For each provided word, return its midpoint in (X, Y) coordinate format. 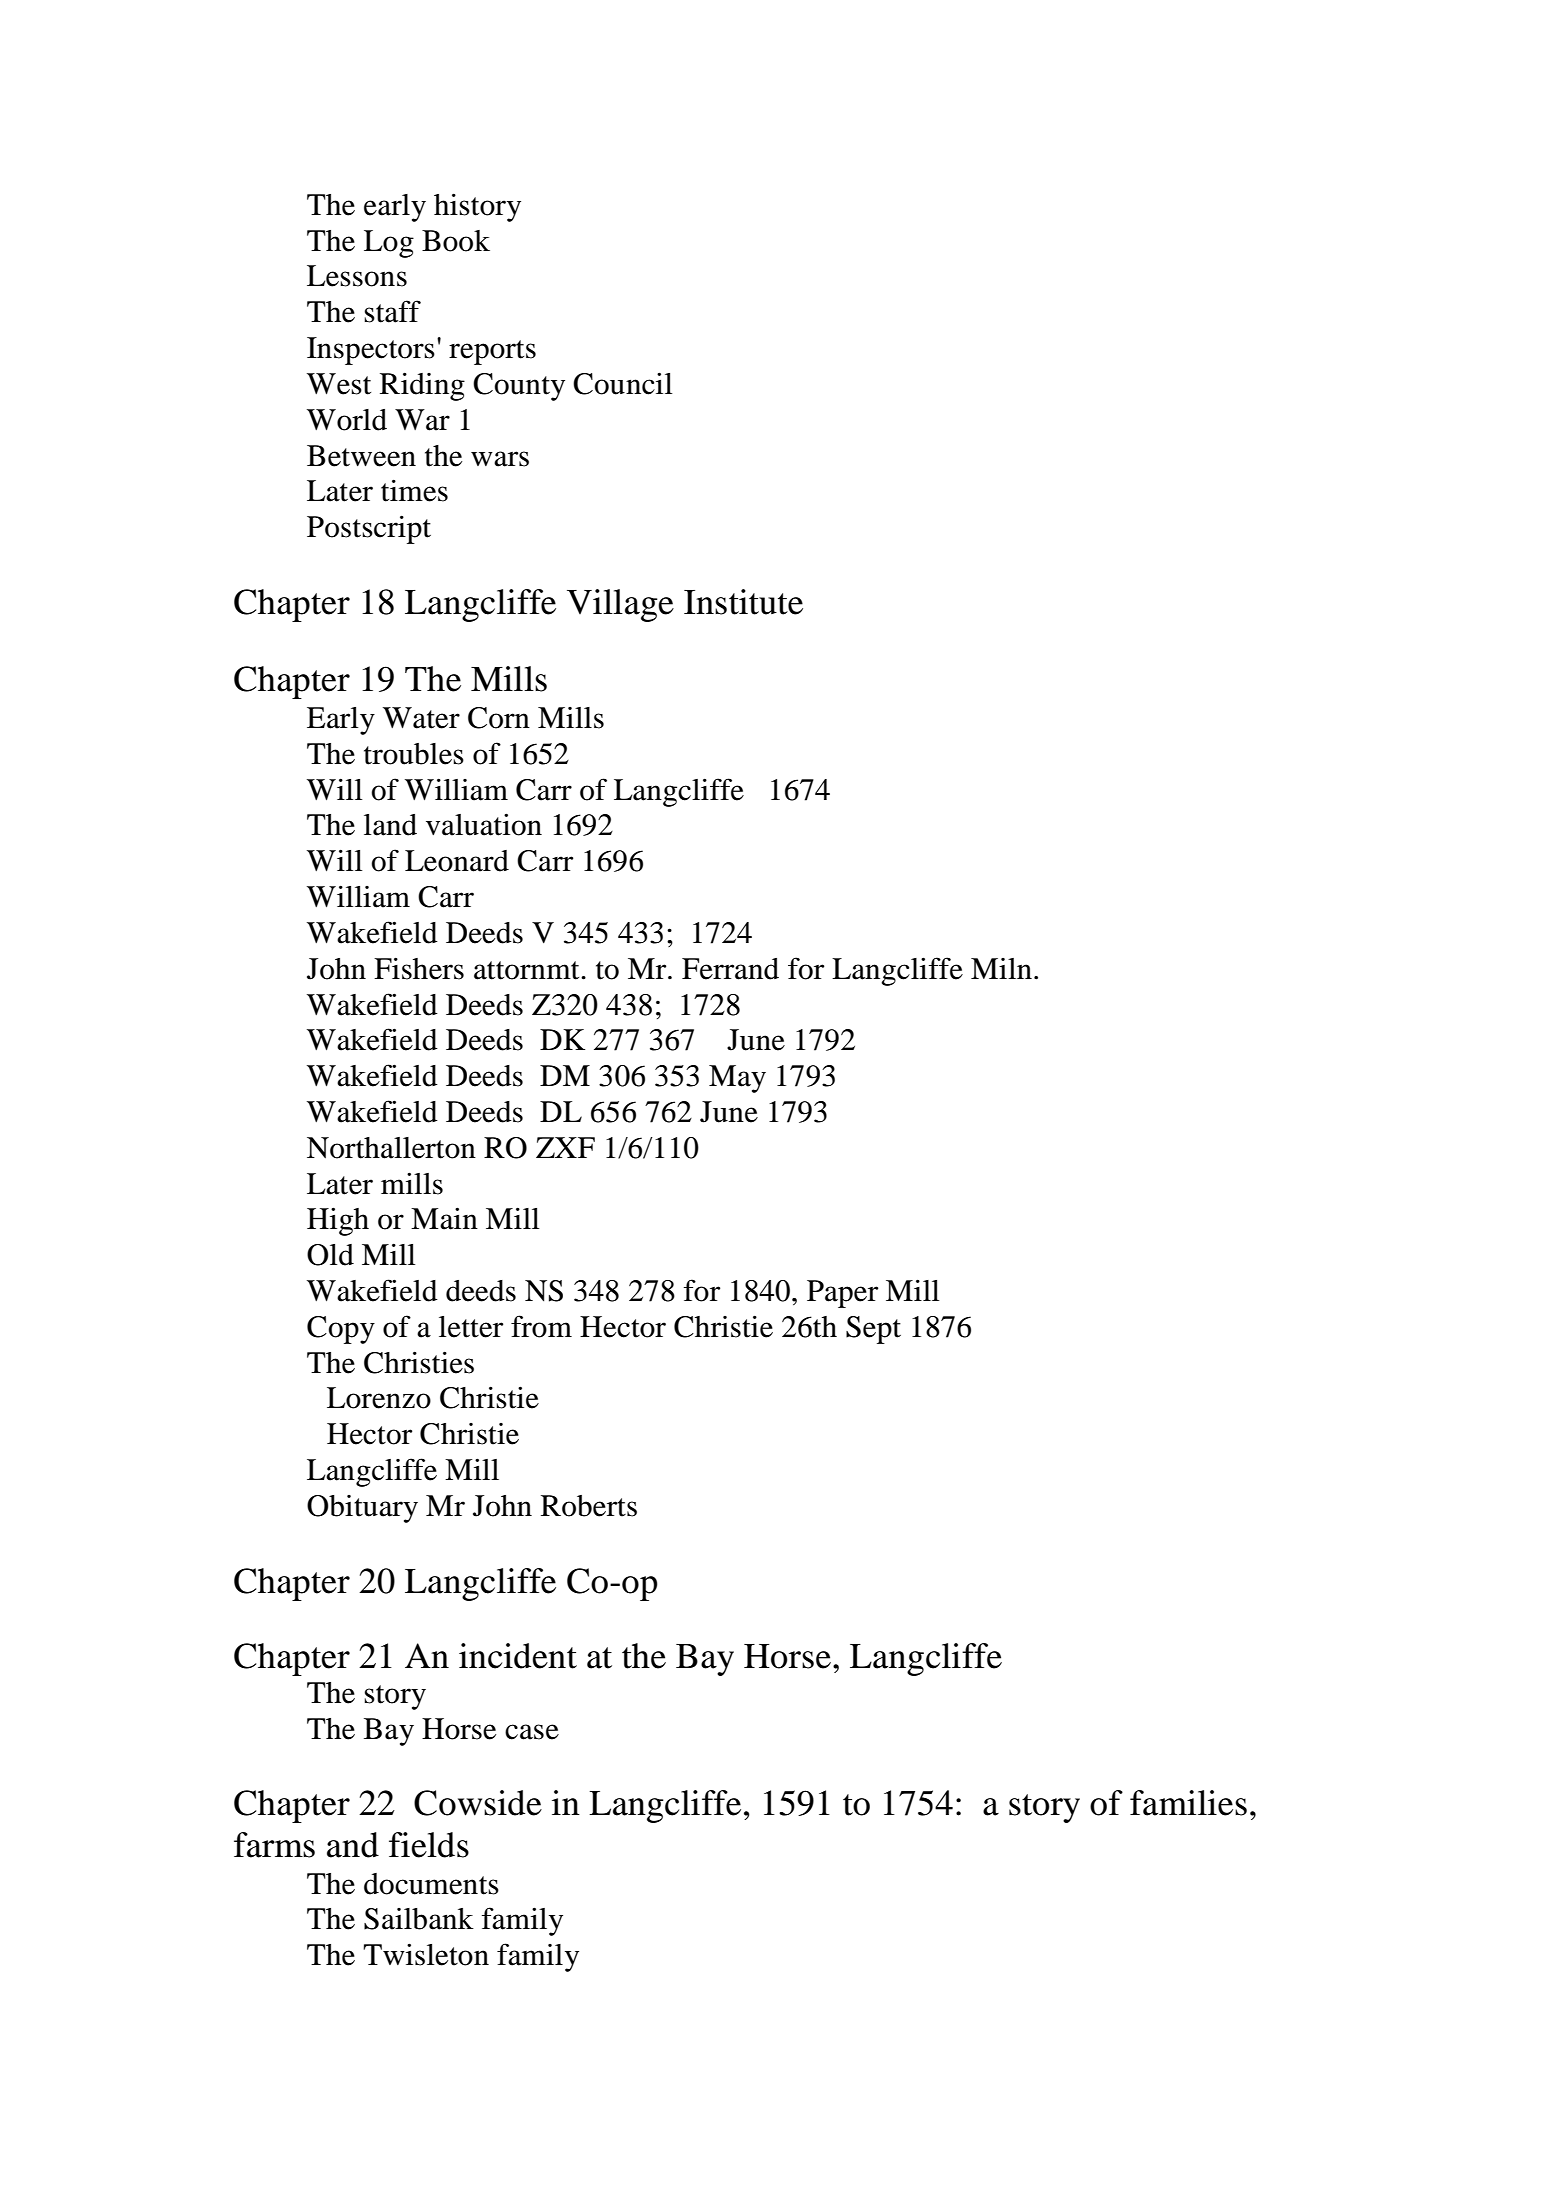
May (737, 1079)
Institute (743, 602)
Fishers (419, 968)
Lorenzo (379, 1398)
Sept (873, 1330)
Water (421, 718)
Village (620, 605)
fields (429, 1845)
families (1188, 1803)
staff (392, 311)
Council (623, 383)
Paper (842, 1294)
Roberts (589, 1506)
